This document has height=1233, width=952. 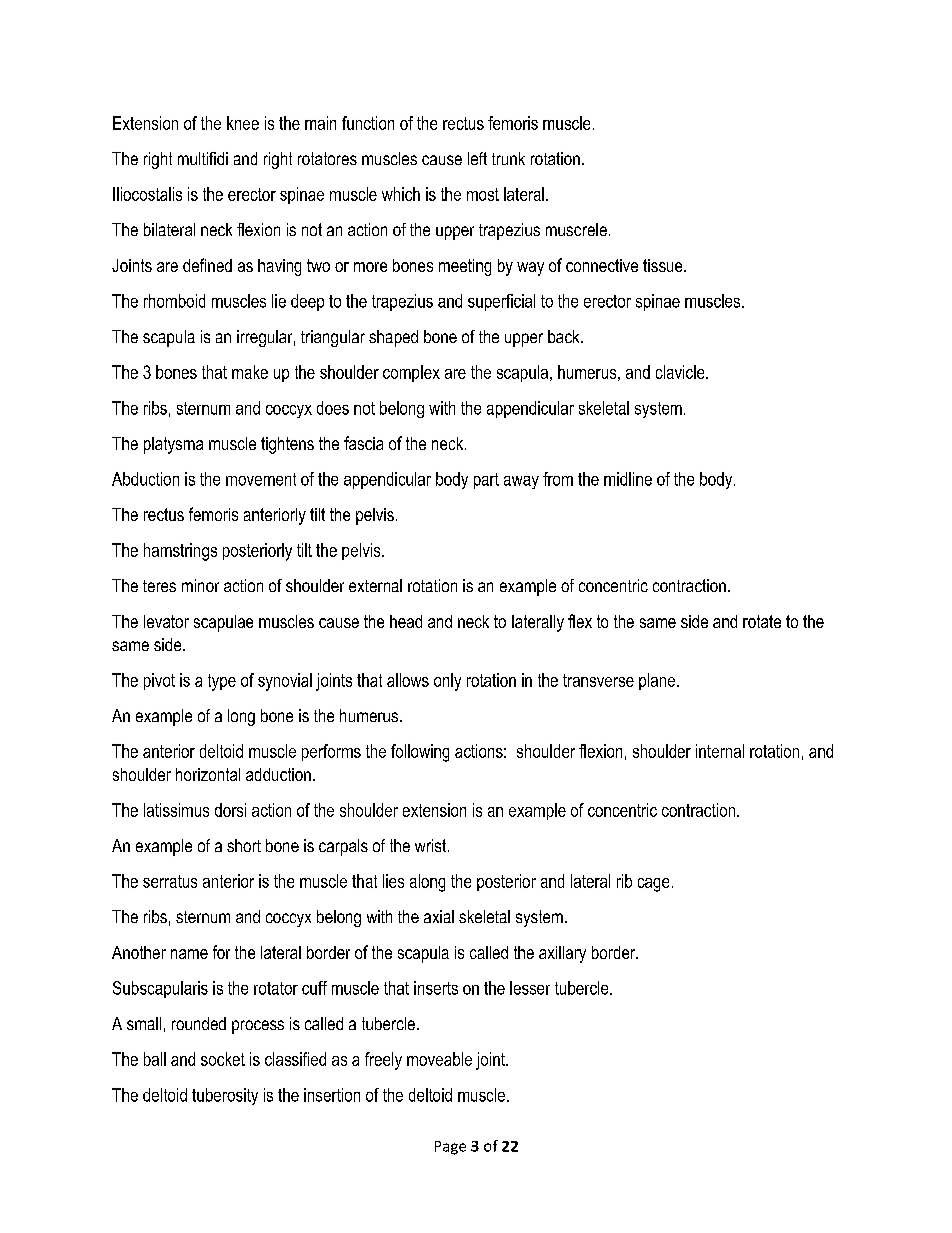 I want to click on movement, so click(x=261, y=479).
